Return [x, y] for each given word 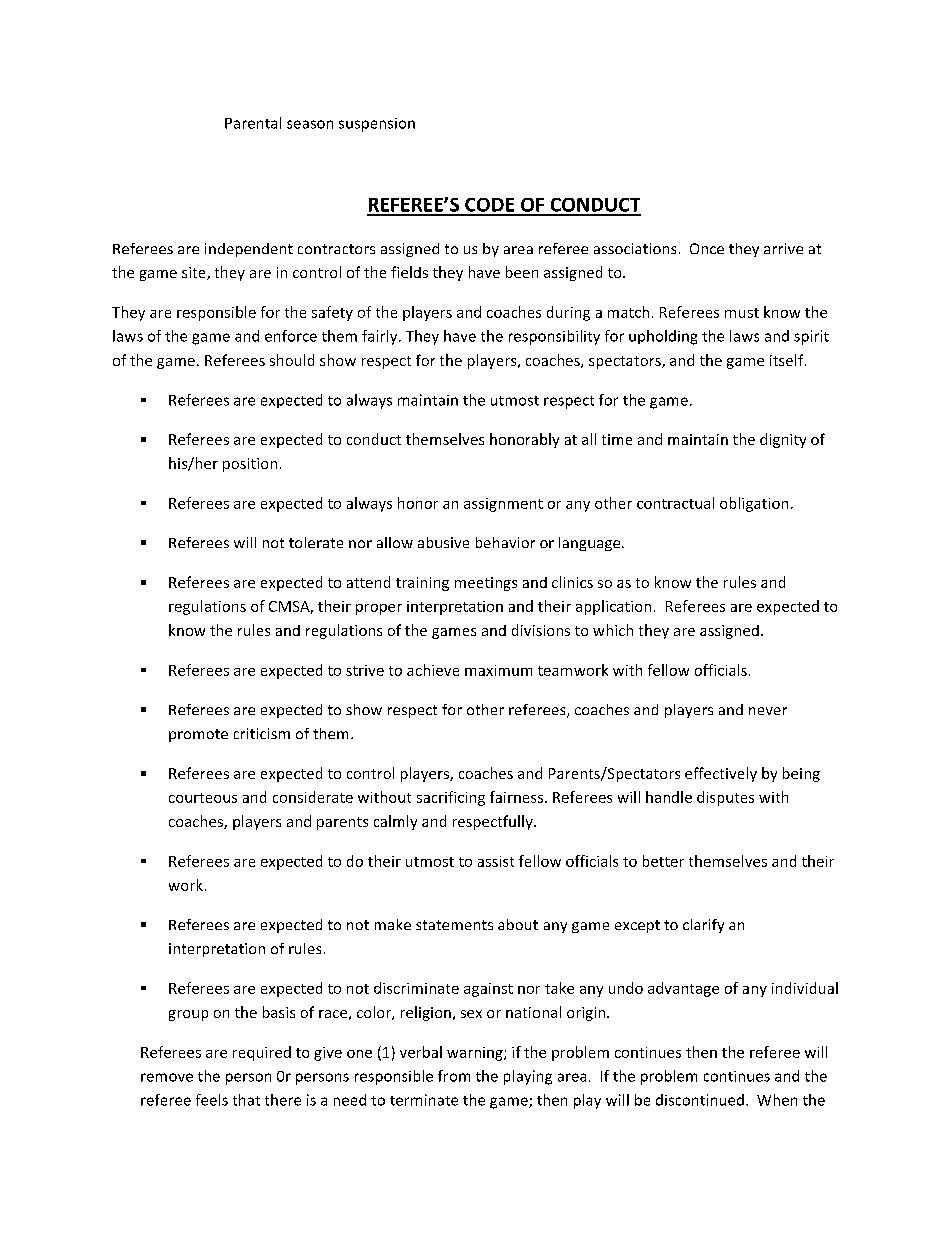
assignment [503, 505]
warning [476, 1054]
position [250, 465]
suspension [377, 125]
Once [707, 248]
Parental [253, 123]
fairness [518, 797]
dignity [783, 440]
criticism [262, 733]
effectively [721, 774]
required [262, 1053]
